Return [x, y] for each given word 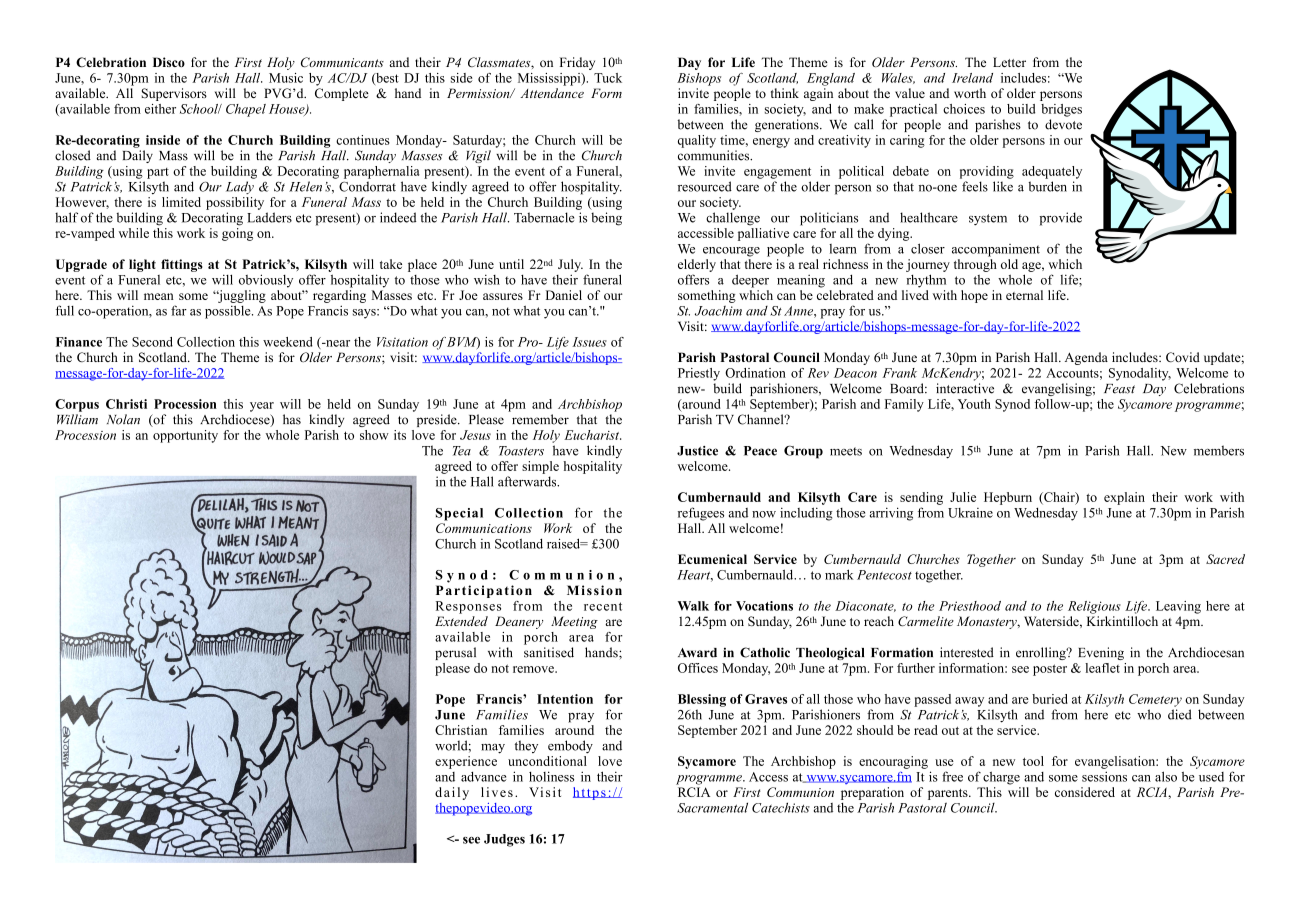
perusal [455, 653]
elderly [697, 265]
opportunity [185, 436]
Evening [1101, 653]
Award [697, 653]
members [1219, 450]
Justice [697, 451]
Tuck [608, 78]
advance [483, 776]
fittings [182, 265]
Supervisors [174, 94]
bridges [1061, 110]
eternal [1024, 295]
